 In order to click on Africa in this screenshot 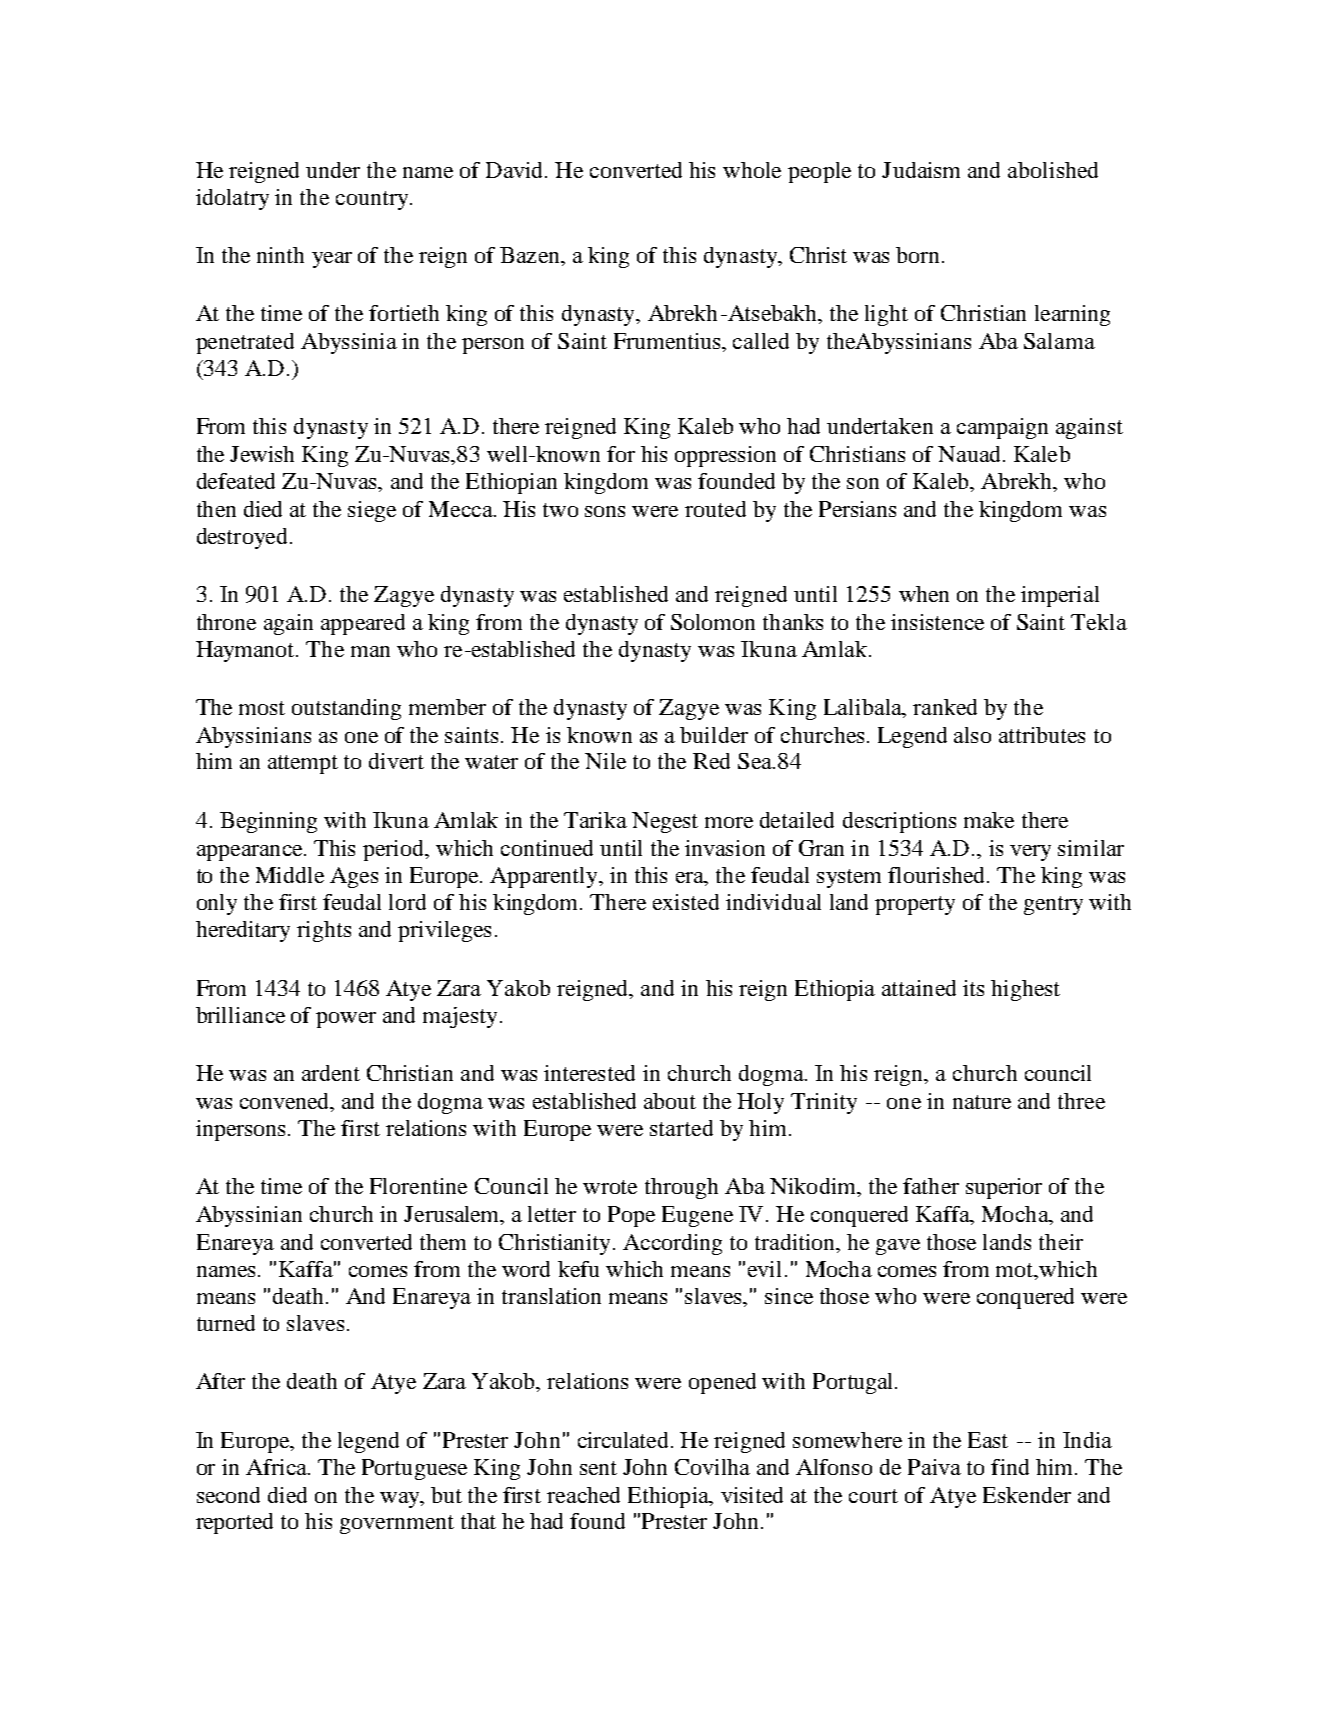, I will do `click(277, 1467)`.
